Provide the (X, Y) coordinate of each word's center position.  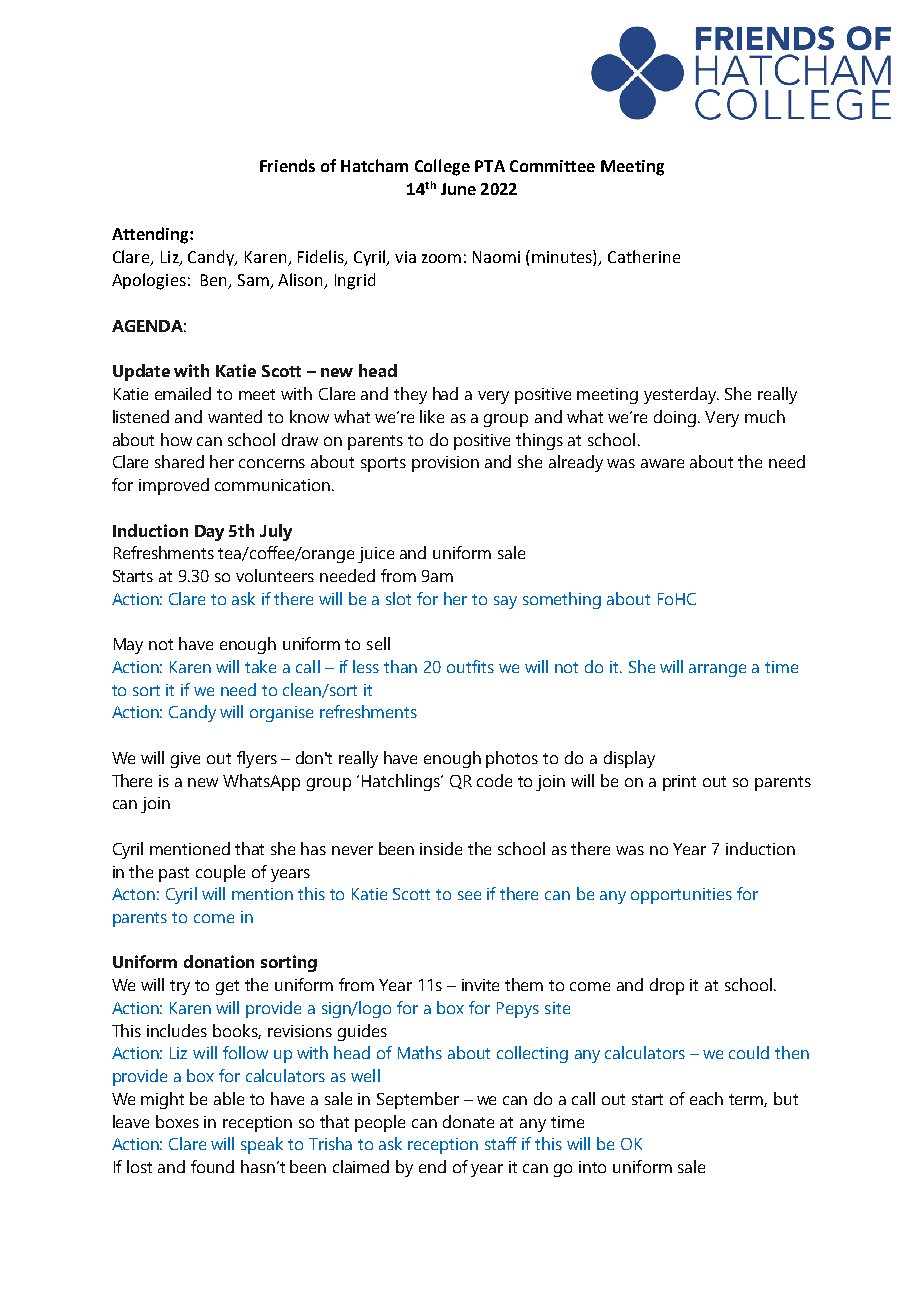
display (629, 759)
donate (468, 1121)
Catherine (644, 256)
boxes (177, 1121)
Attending (151, 235)
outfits (470, 666)
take (260, 666)
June (458, 189)
